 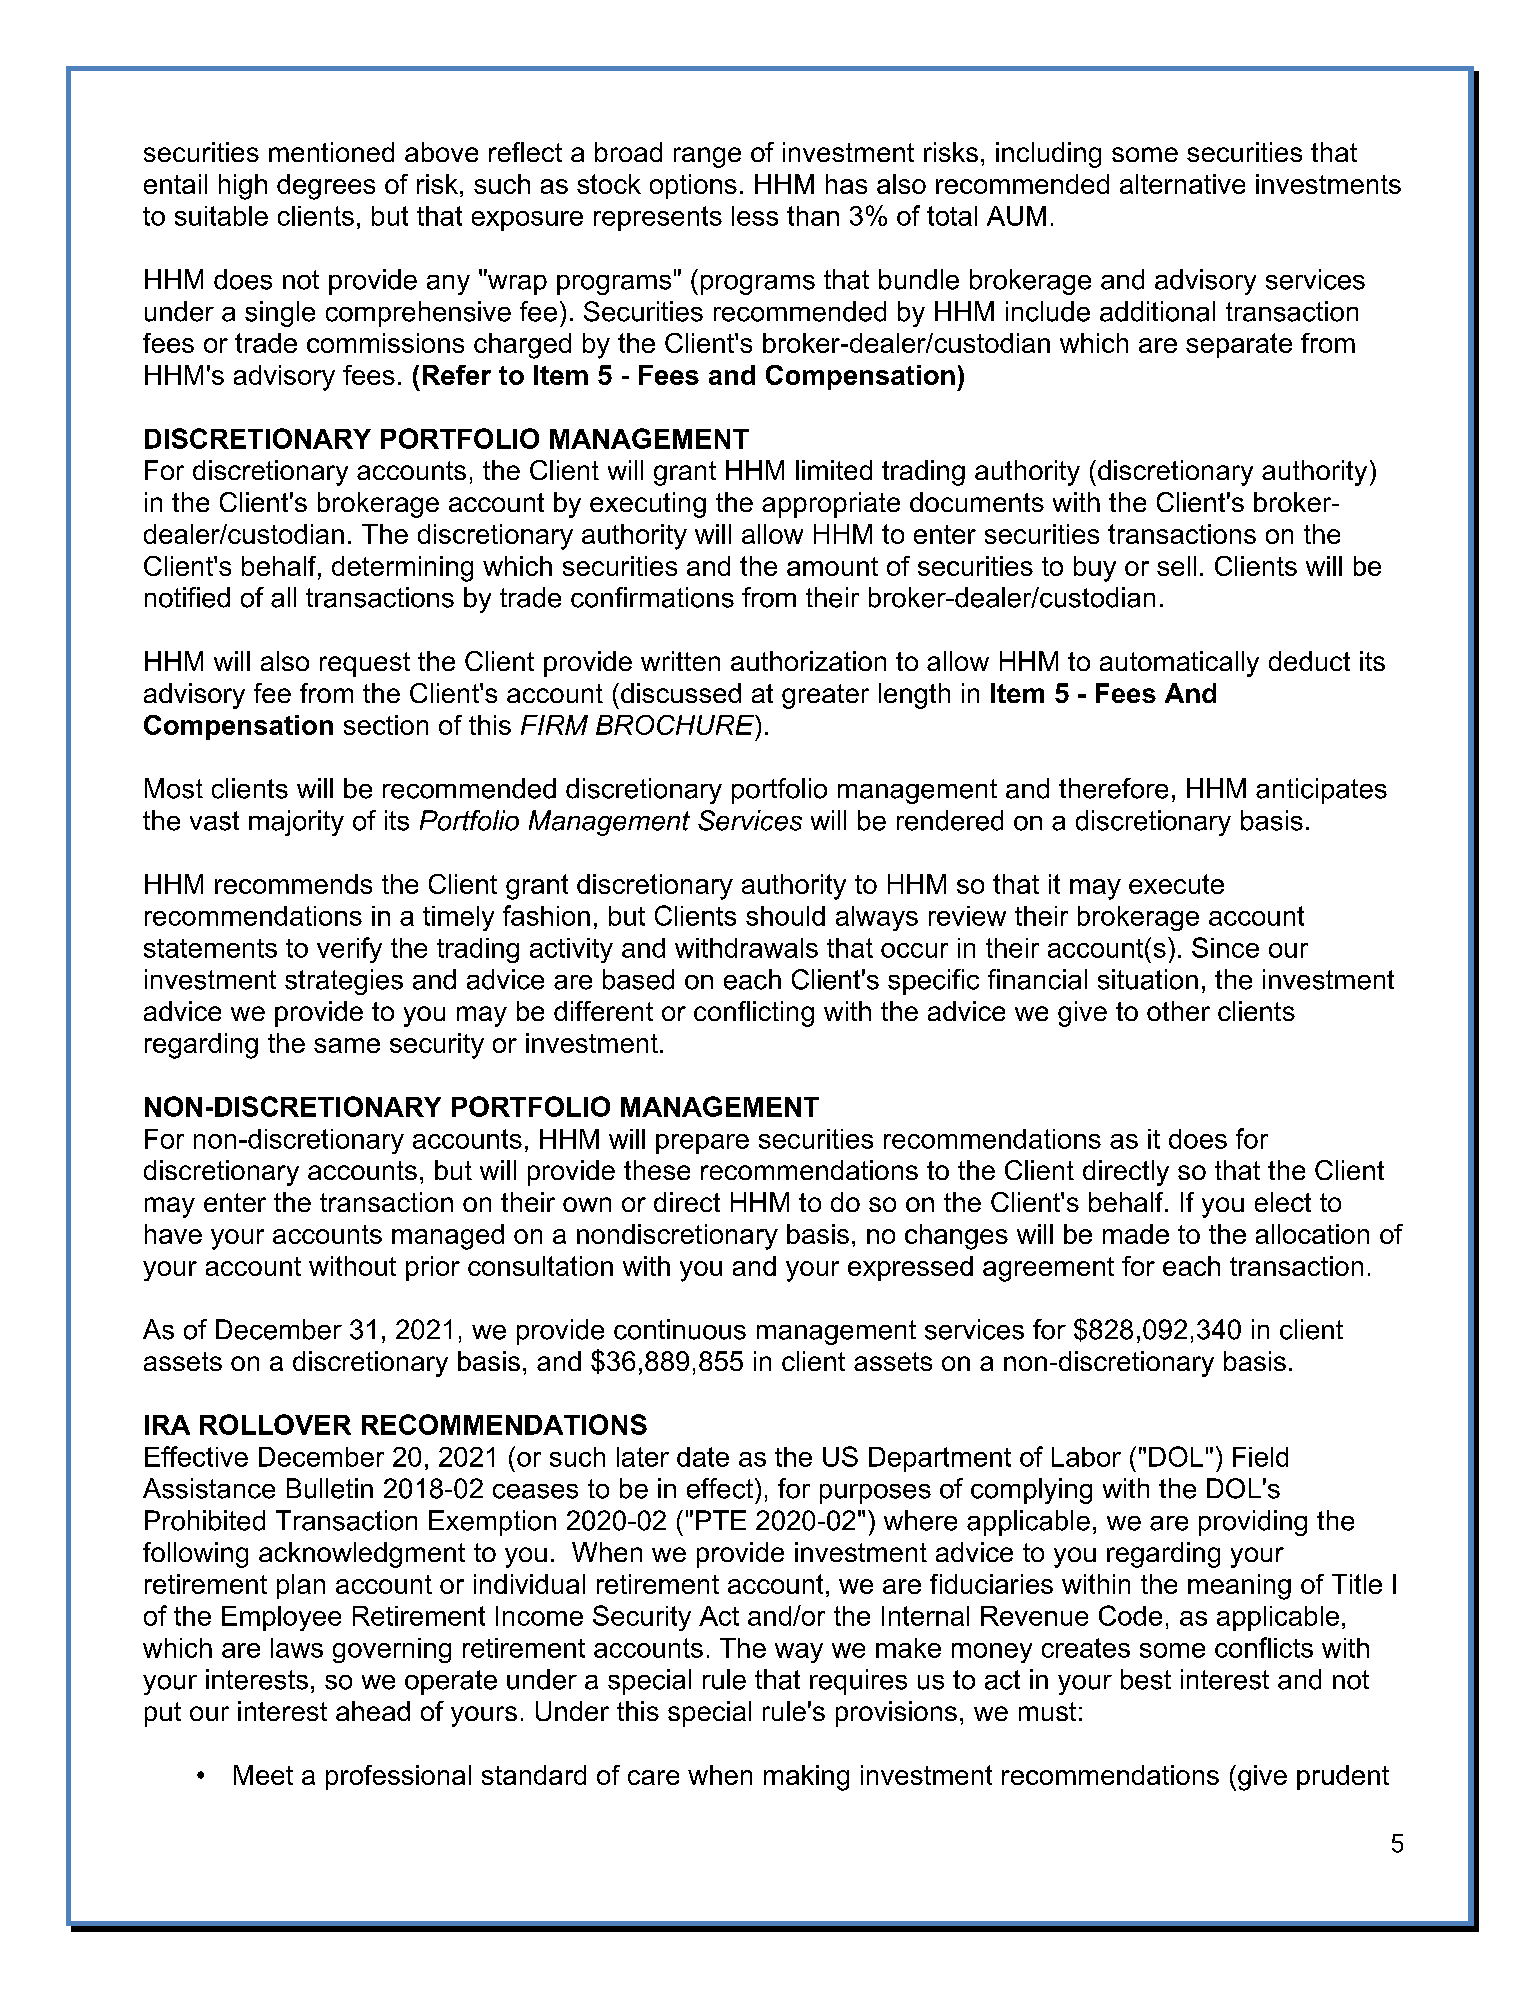 What do you see at coordinates (1283, 1202) in the image?
I see `elect` at bounding box center [1283, 1202].
